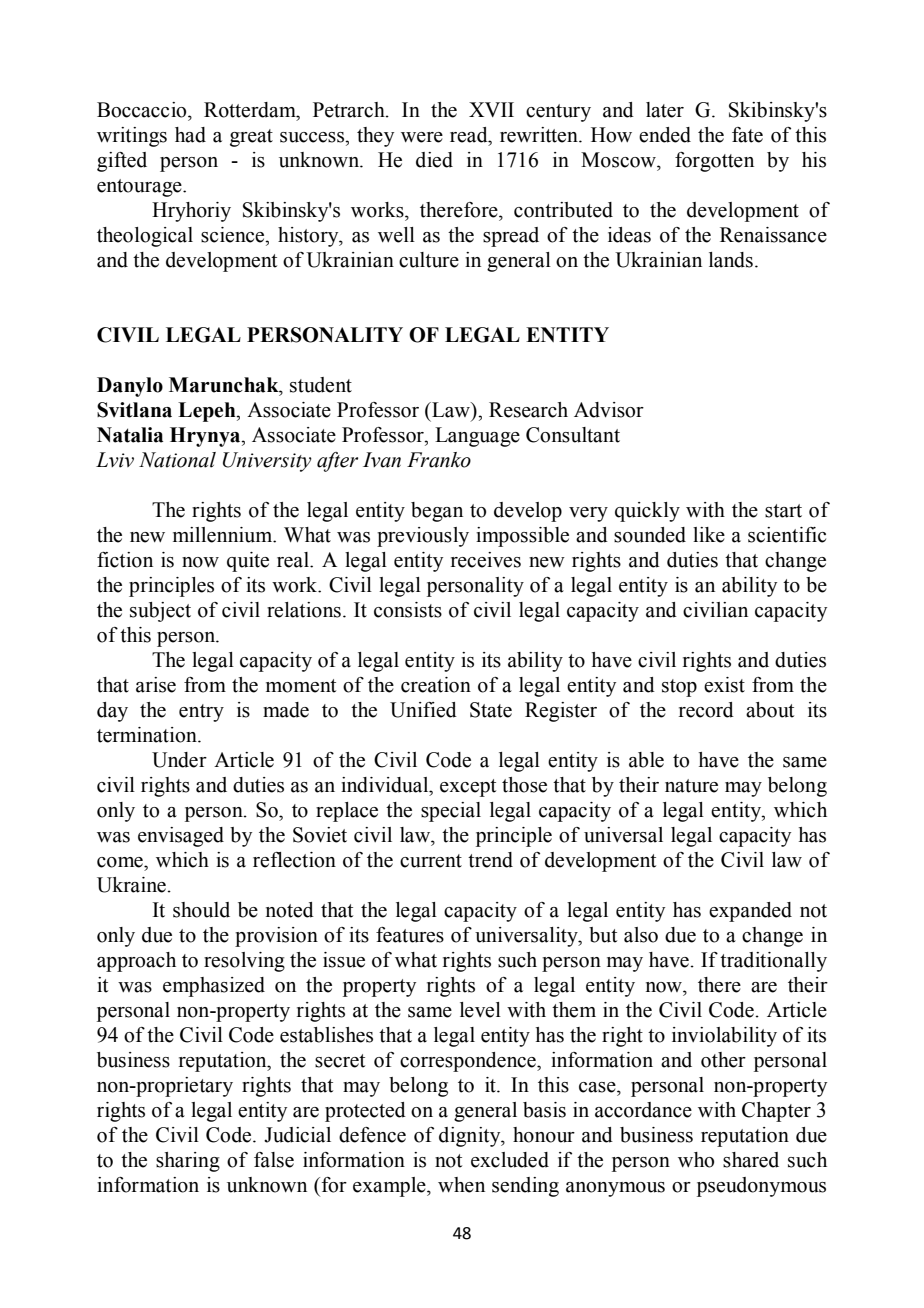  I want to click on subject, so click(160, 612).
